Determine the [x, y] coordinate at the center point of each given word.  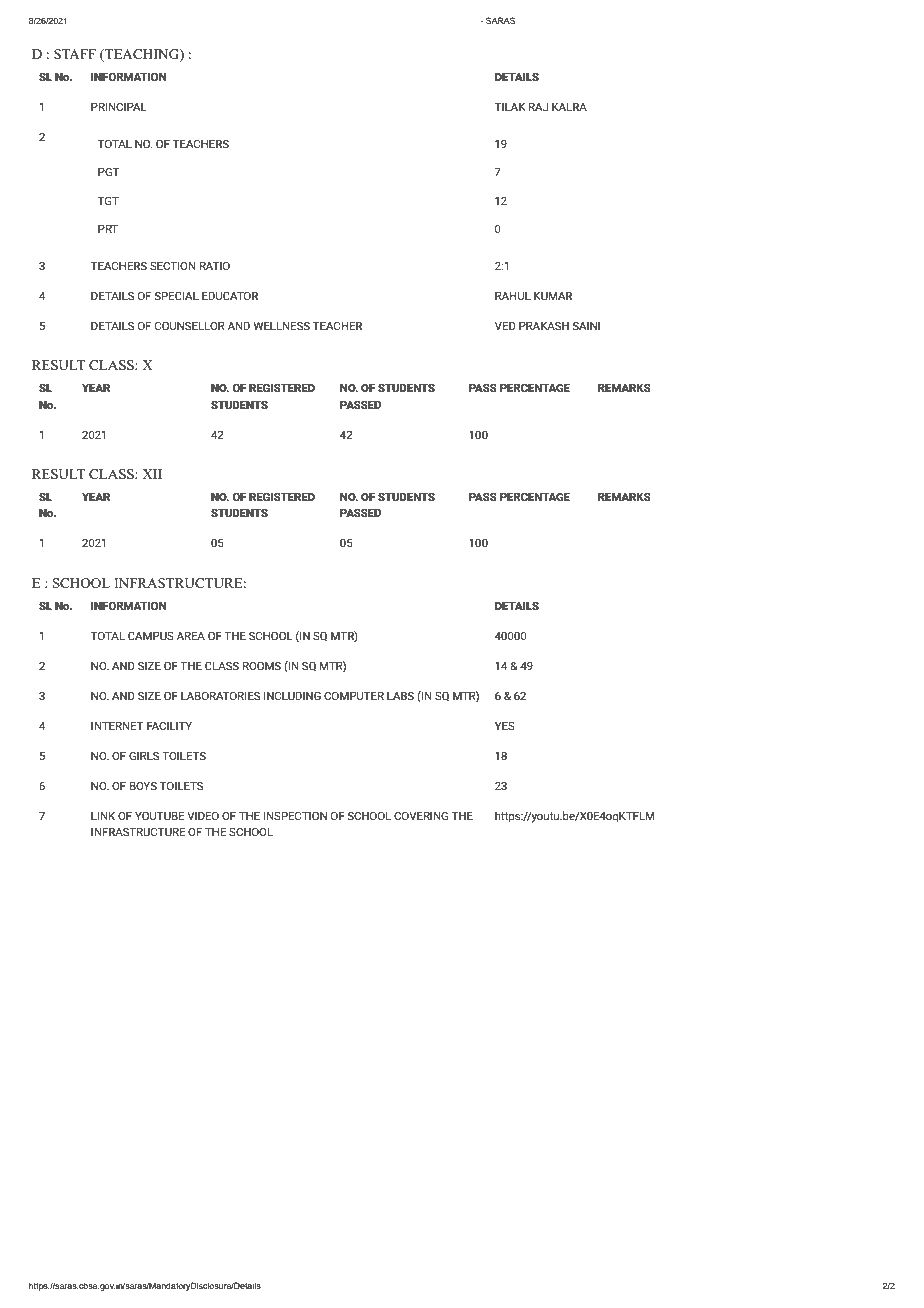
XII [152, 474]
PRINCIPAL [119, 106]
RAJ [538, 106]
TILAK [510, 106]
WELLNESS [281, 325]
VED [505, 325]
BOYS [143, 785]
